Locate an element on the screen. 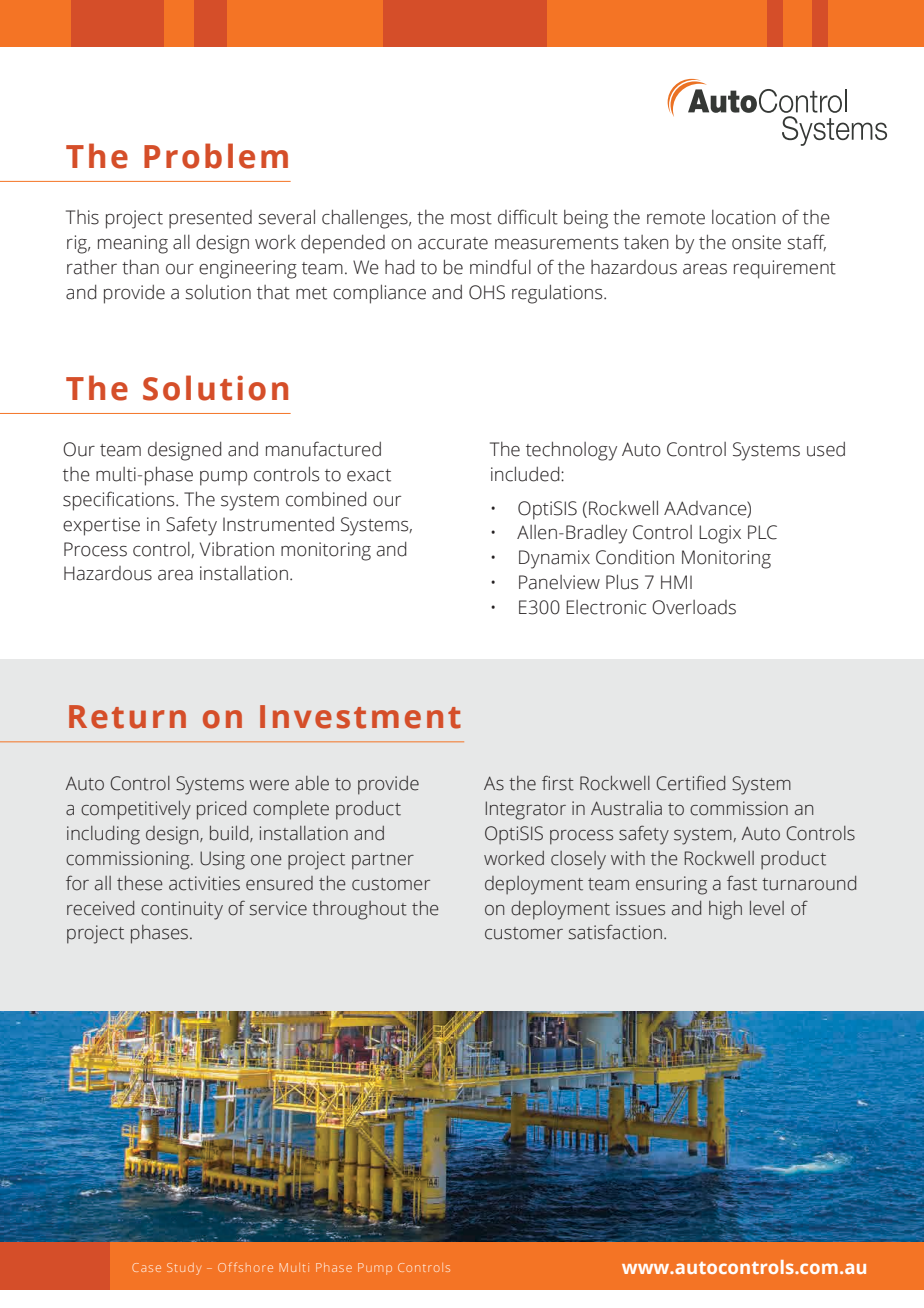 This screenshot has height=1308, width=924. Investment is located at coordinates (360, 717).
